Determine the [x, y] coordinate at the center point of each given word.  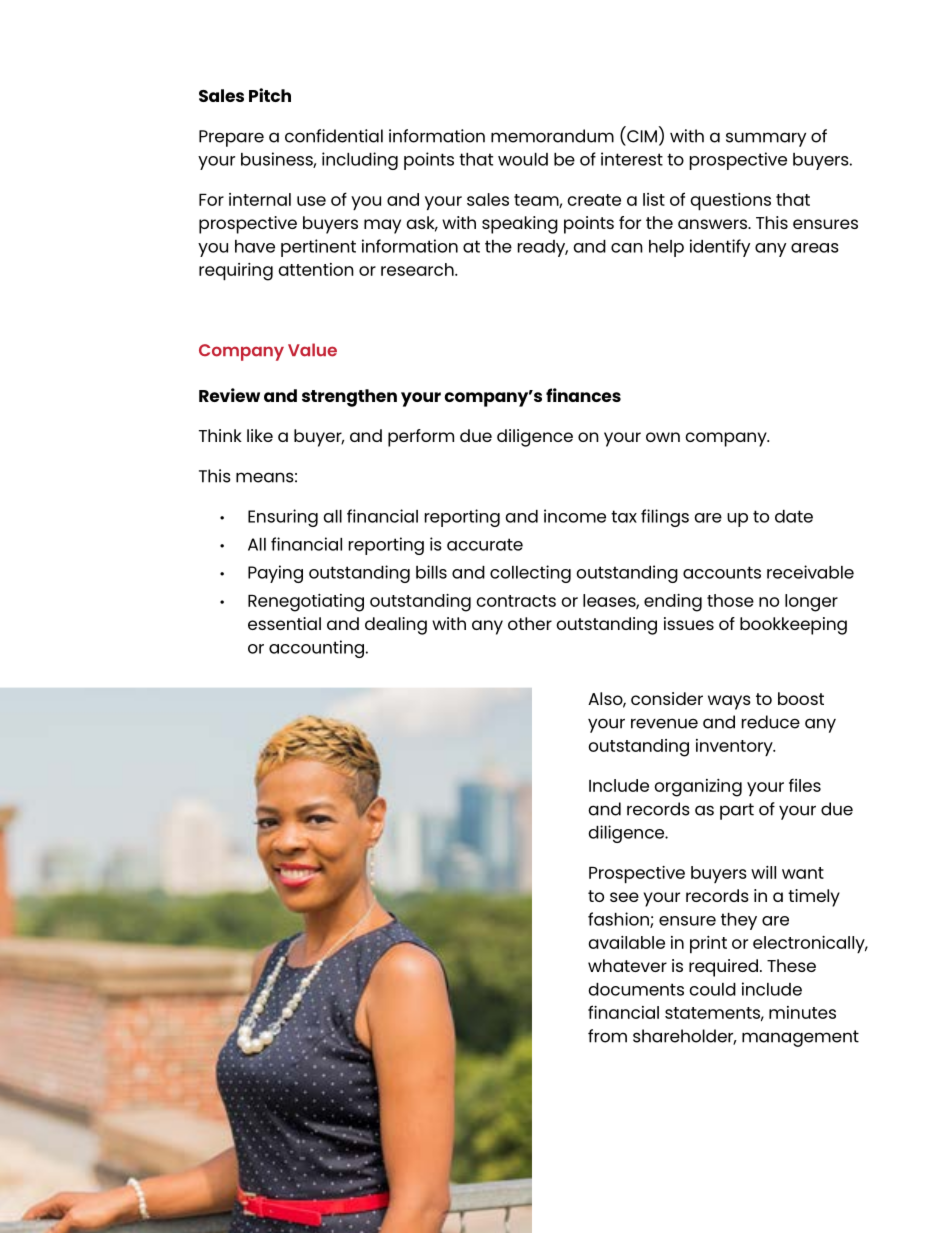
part [737, 811]
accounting [316, 649]
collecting [530, 574]
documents [636, 989]
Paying [275, 574]
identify [720, 248]
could [712, 989]
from [607, 1036]
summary [766, 139]
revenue [664, 723]
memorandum [552, 136]
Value [312, 350]
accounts [722, 572]
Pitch [270, 95]
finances [583, 395]
